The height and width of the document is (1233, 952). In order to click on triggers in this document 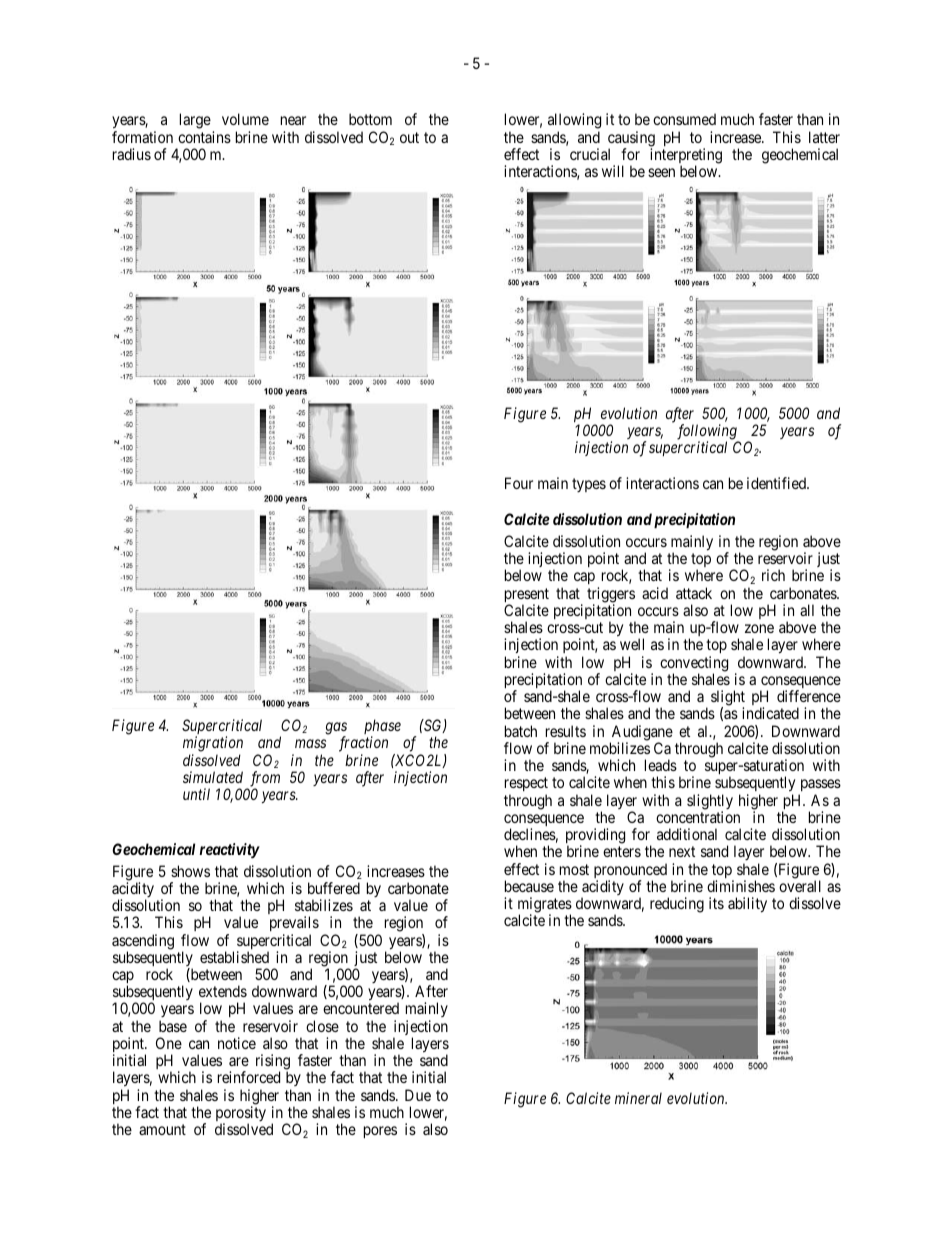, I will do `click(611, 596)`.
